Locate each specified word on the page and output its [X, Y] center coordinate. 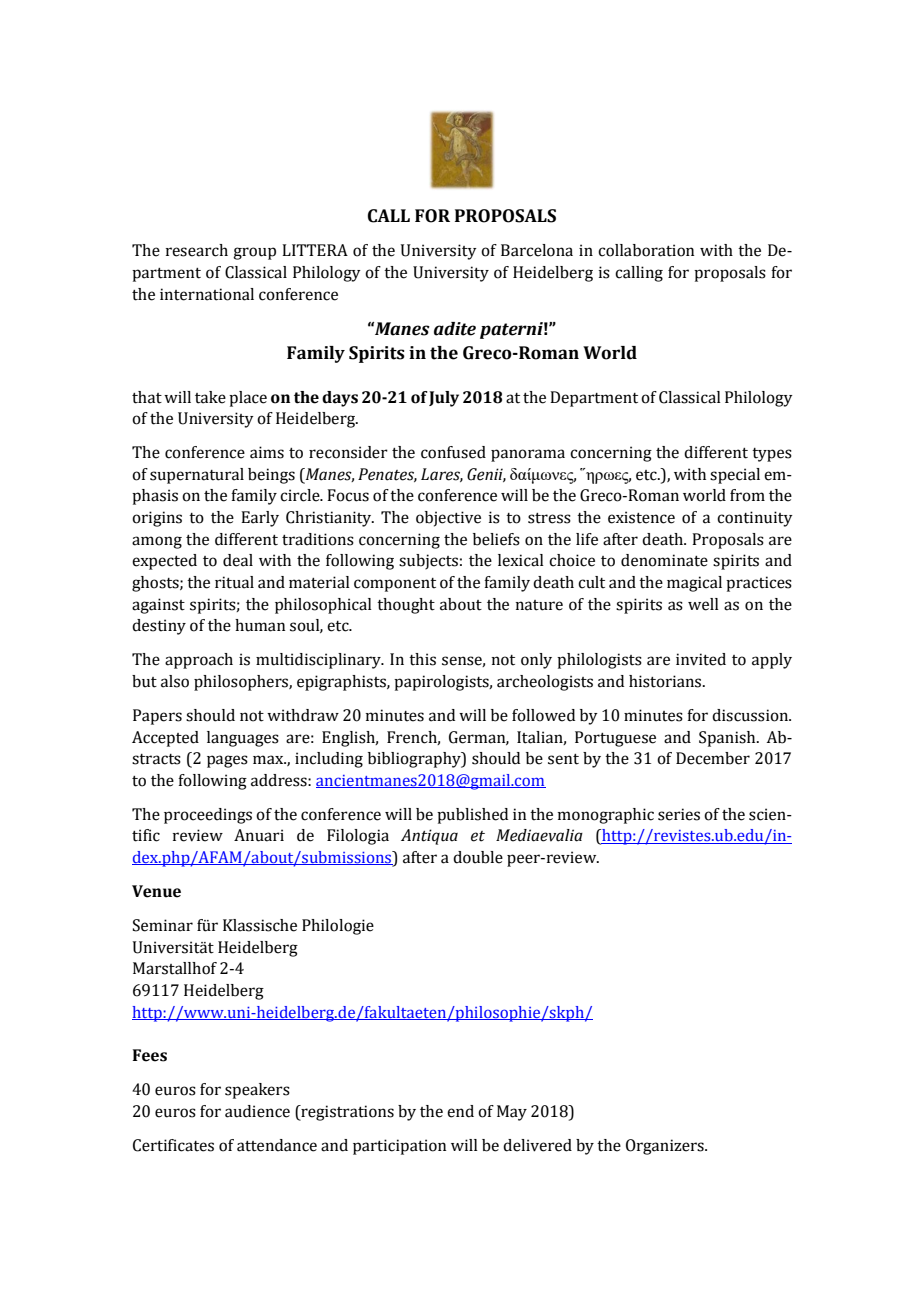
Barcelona [537, 250]
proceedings [208, 816]
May [512, 1113]
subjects [428, 562]
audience [257, 1111]
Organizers [666, 1147]
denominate [664, 560]
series [679, 814]
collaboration [646, 250]
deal [238, 560]
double [478, 857]
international [207, 294]
